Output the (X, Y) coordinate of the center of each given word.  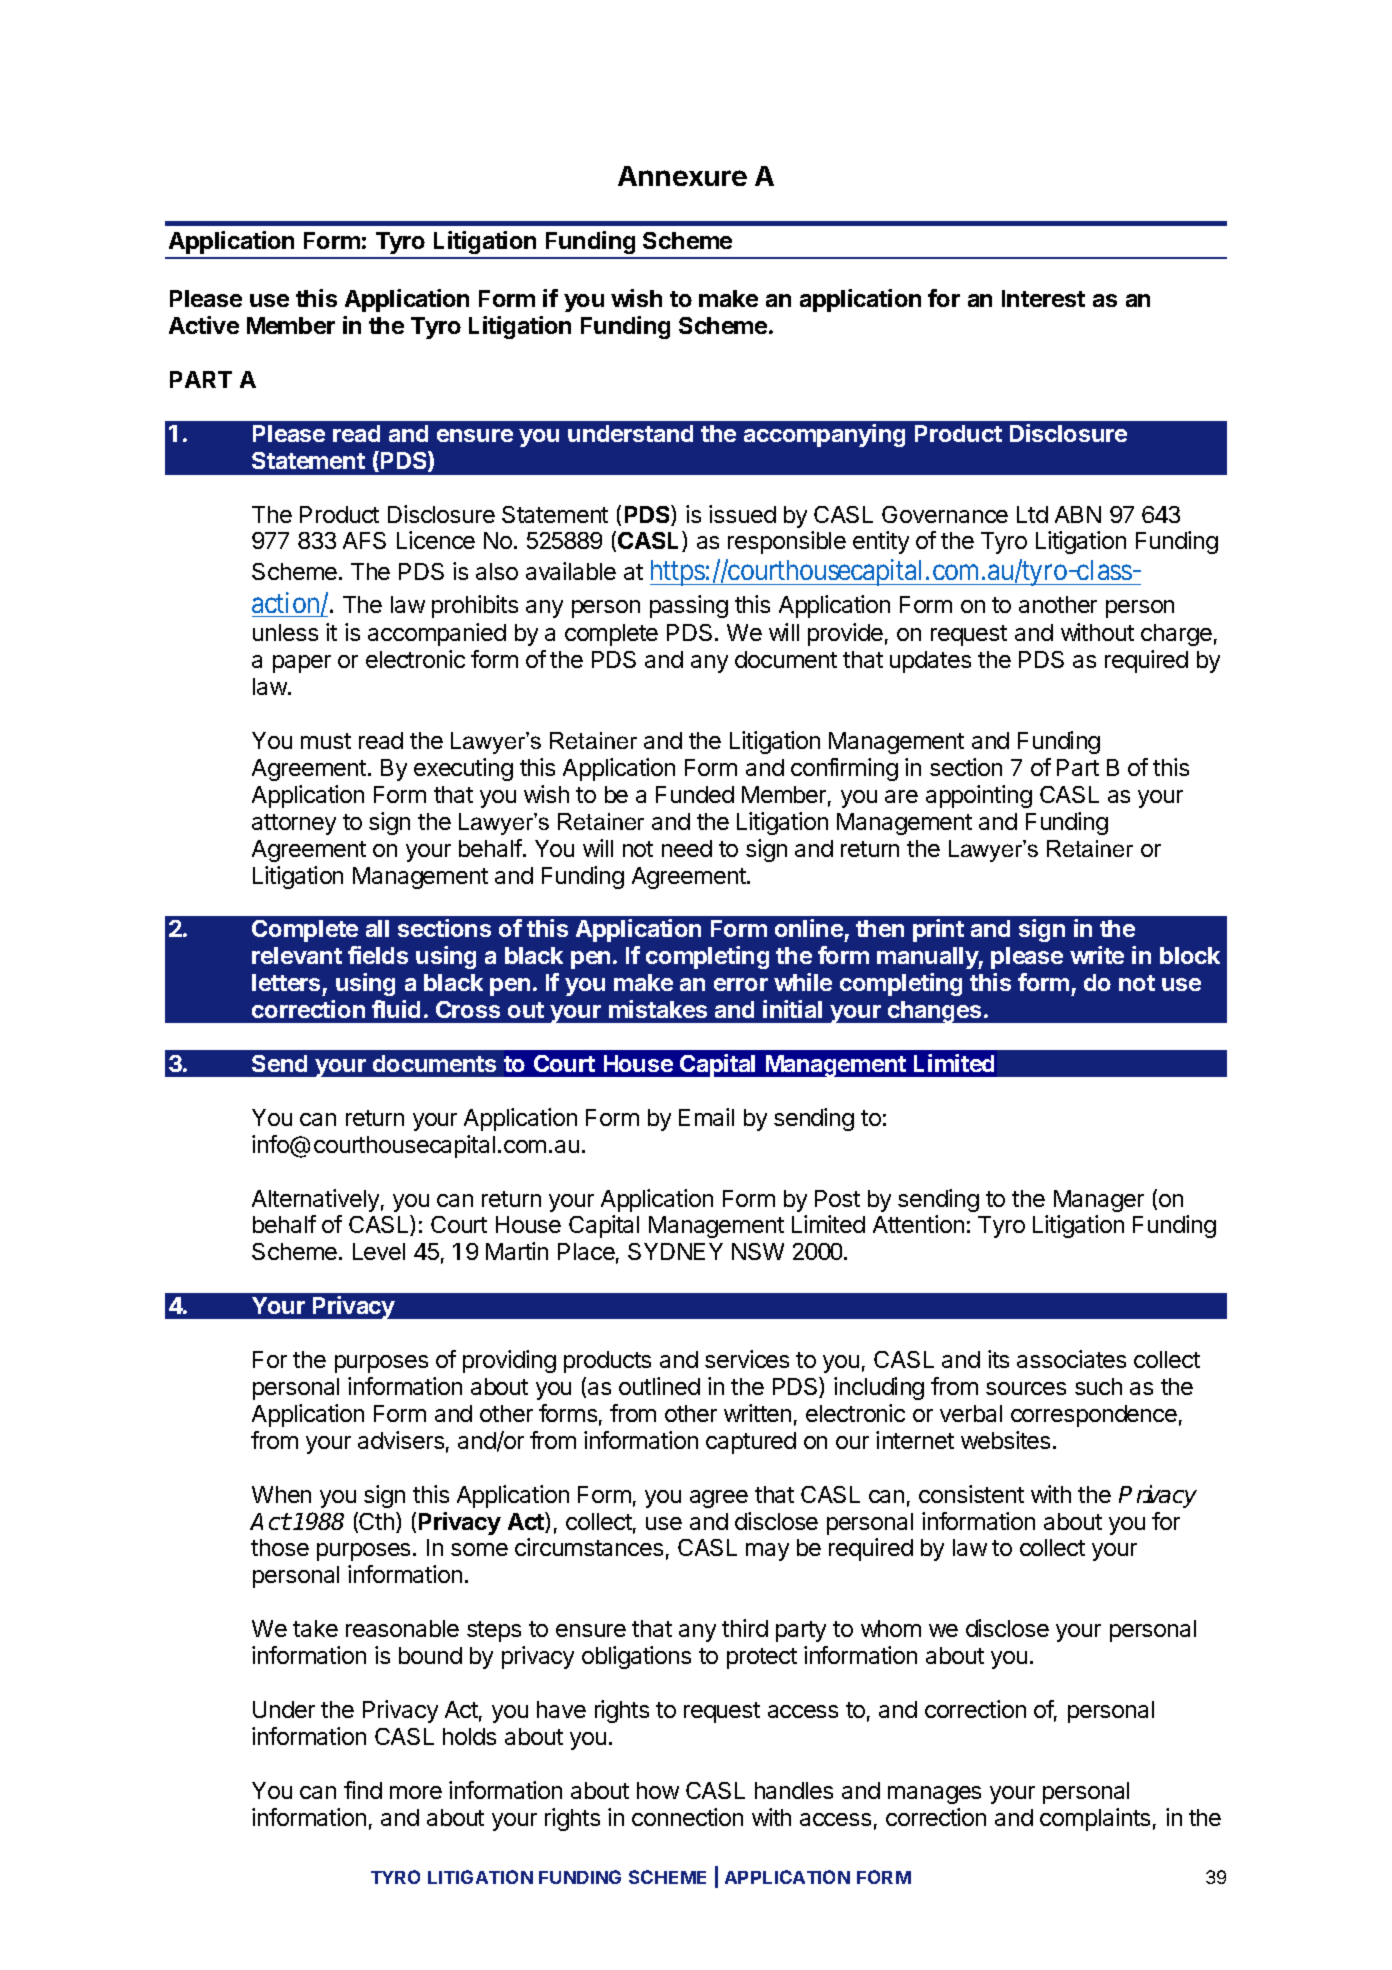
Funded (695, 794)
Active (204, 325)
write (1097, 955)
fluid (396, 1009)
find (363, 1790)
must (326, 741)
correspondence (1094, 1416)
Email (706, 1117)
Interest (1043, 298)
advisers (401, 1440)
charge (1176, 635)
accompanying (824, 435)
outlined (659, 1386)
